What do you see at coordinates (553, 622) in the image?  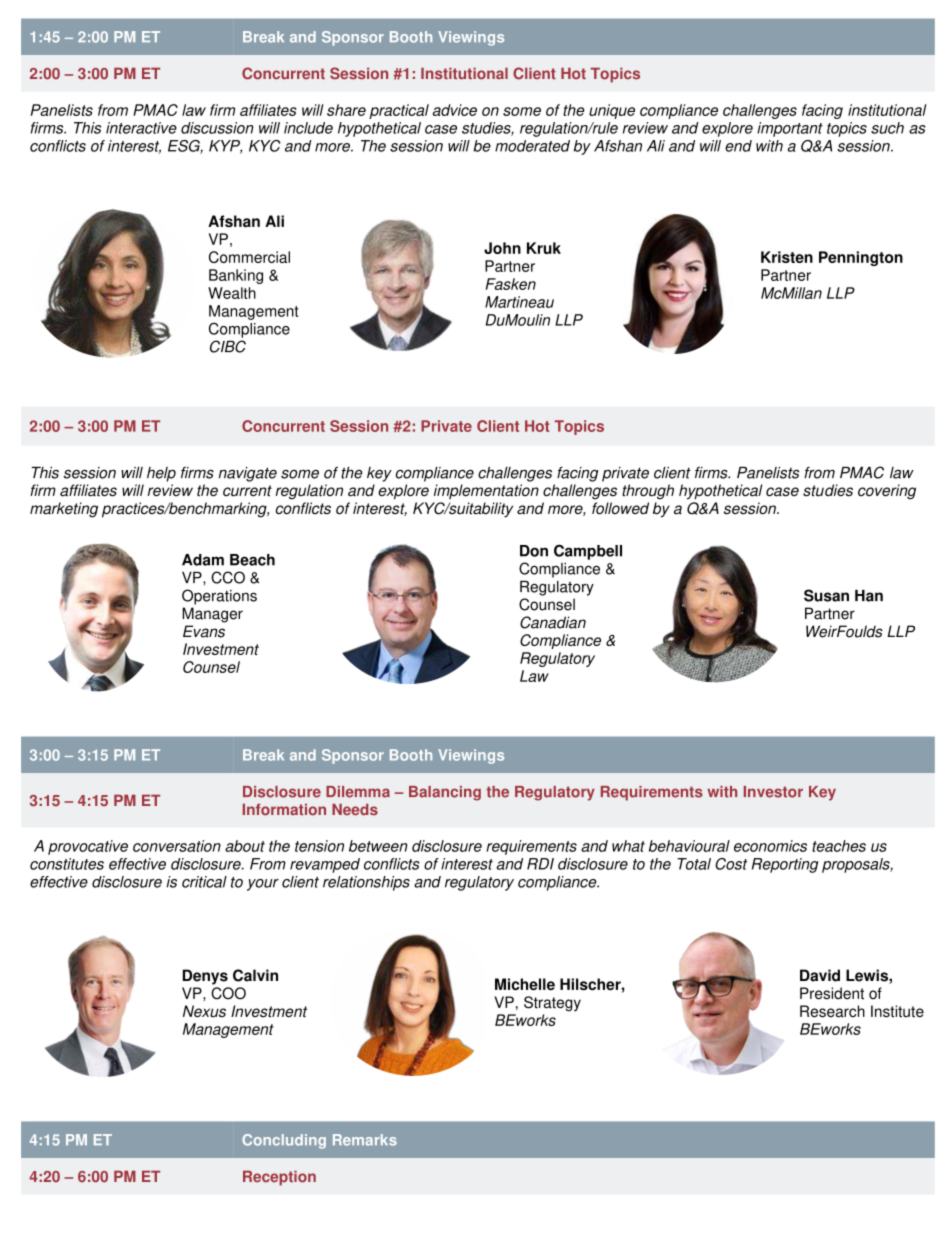 I see `Canadian` at bounding box center [553, 622].
